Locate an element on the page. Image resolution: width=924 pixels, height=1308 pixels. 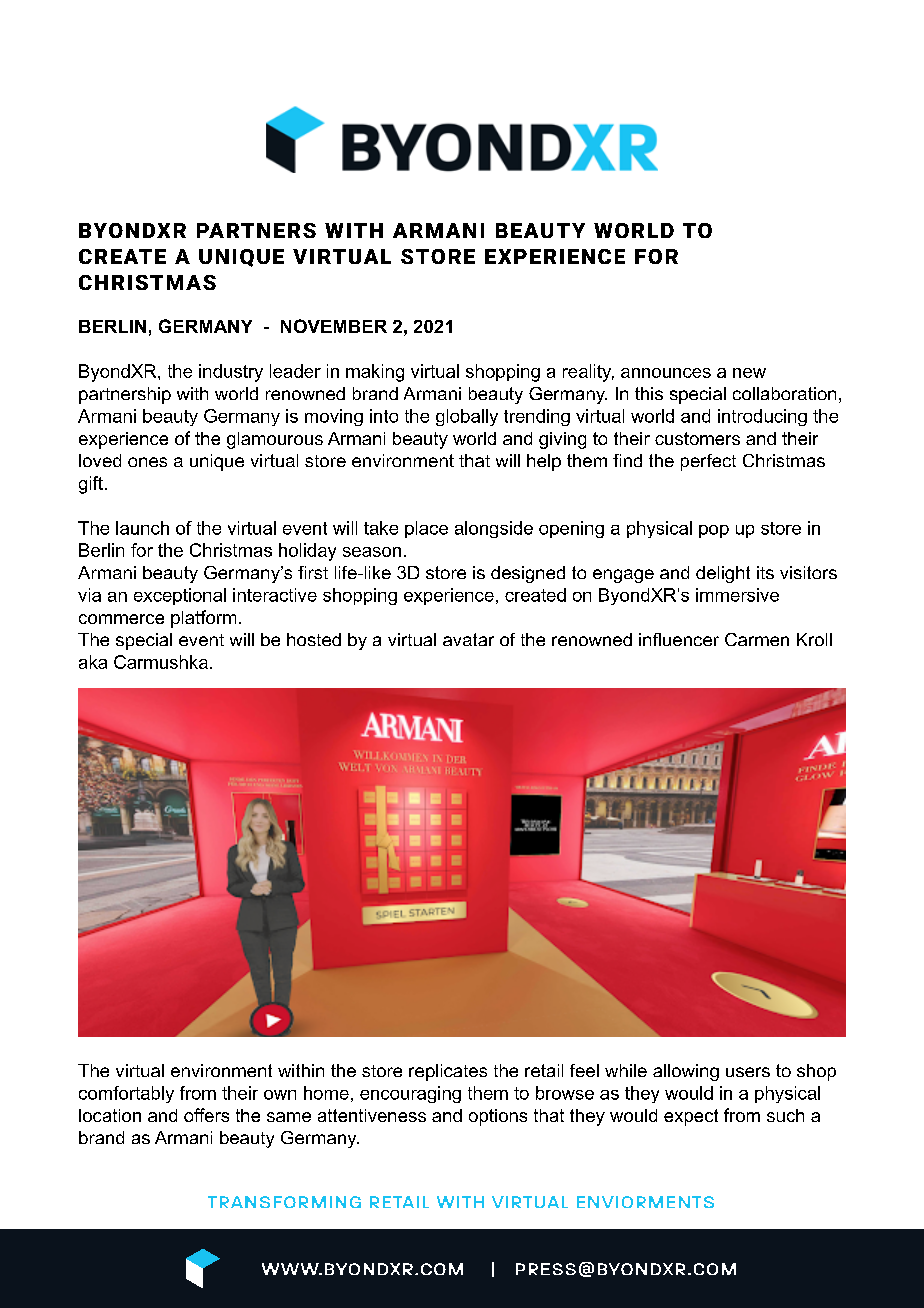
users is located at coordinates (748, 1072).
